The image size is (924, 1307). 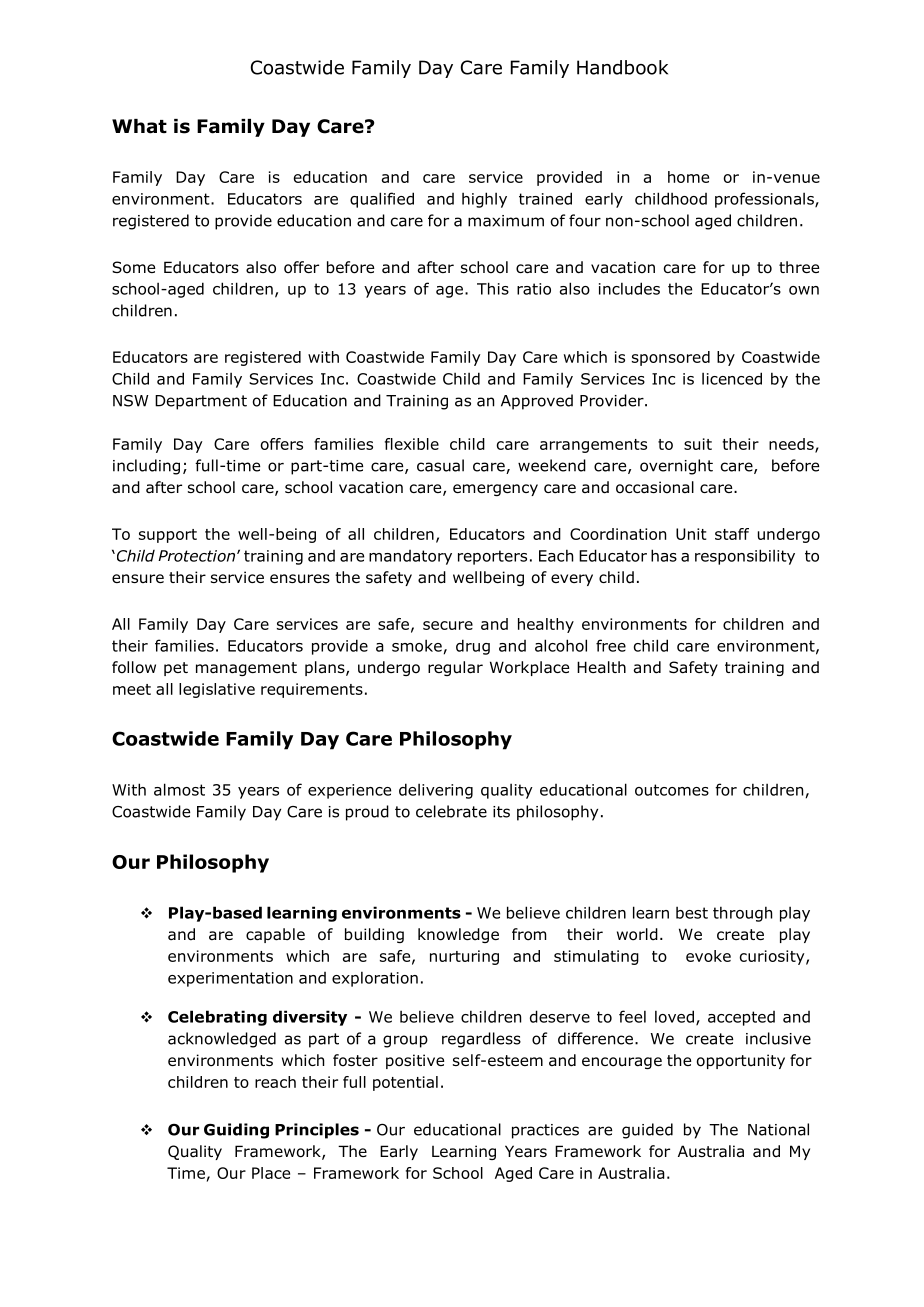 I want to click on celebrate, so click(x=451, y=811).
